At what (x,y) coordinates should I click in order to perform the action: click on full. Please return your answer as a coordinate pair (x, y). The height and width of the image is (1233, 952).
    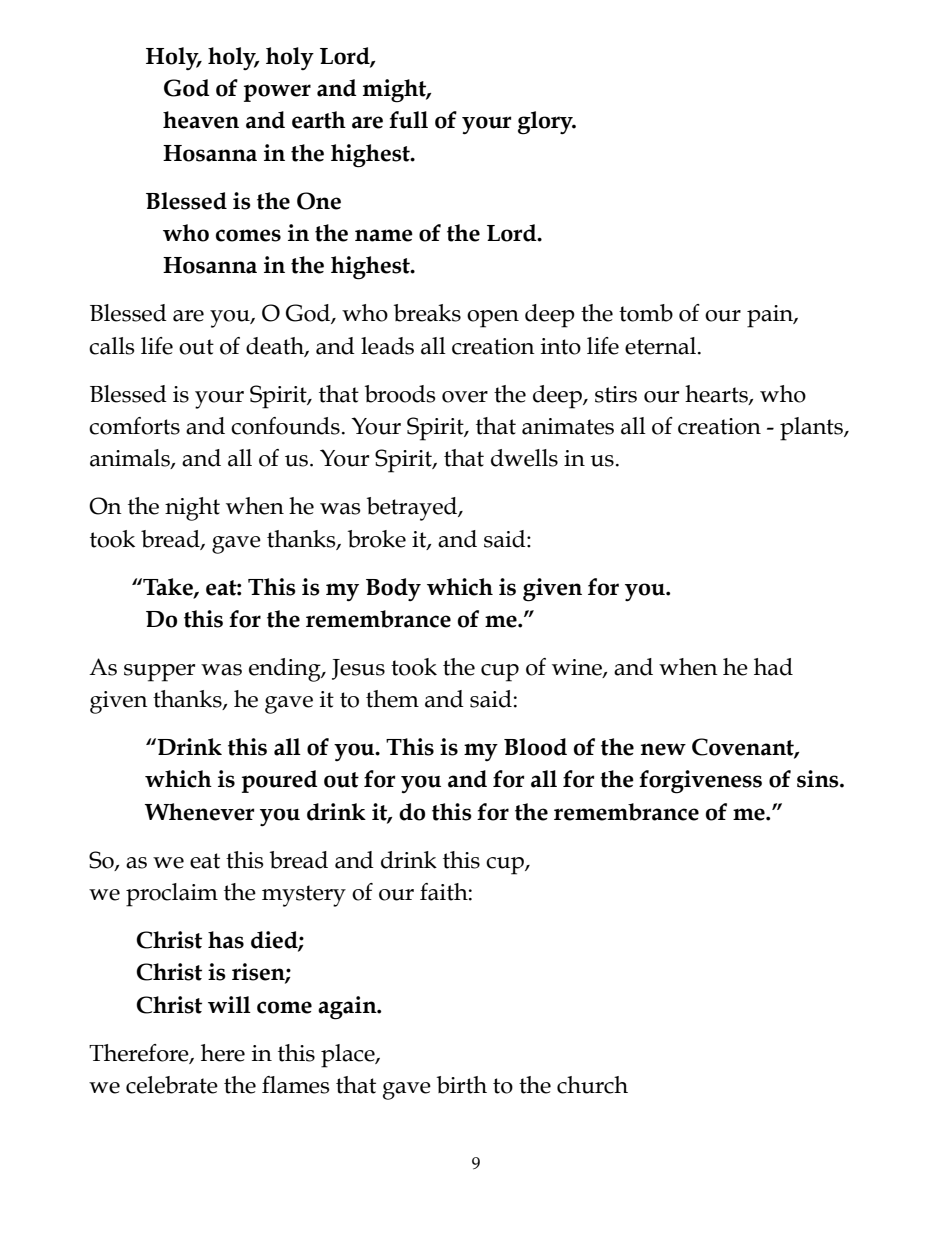
    Looking at the image, I should click on (408, 120).
